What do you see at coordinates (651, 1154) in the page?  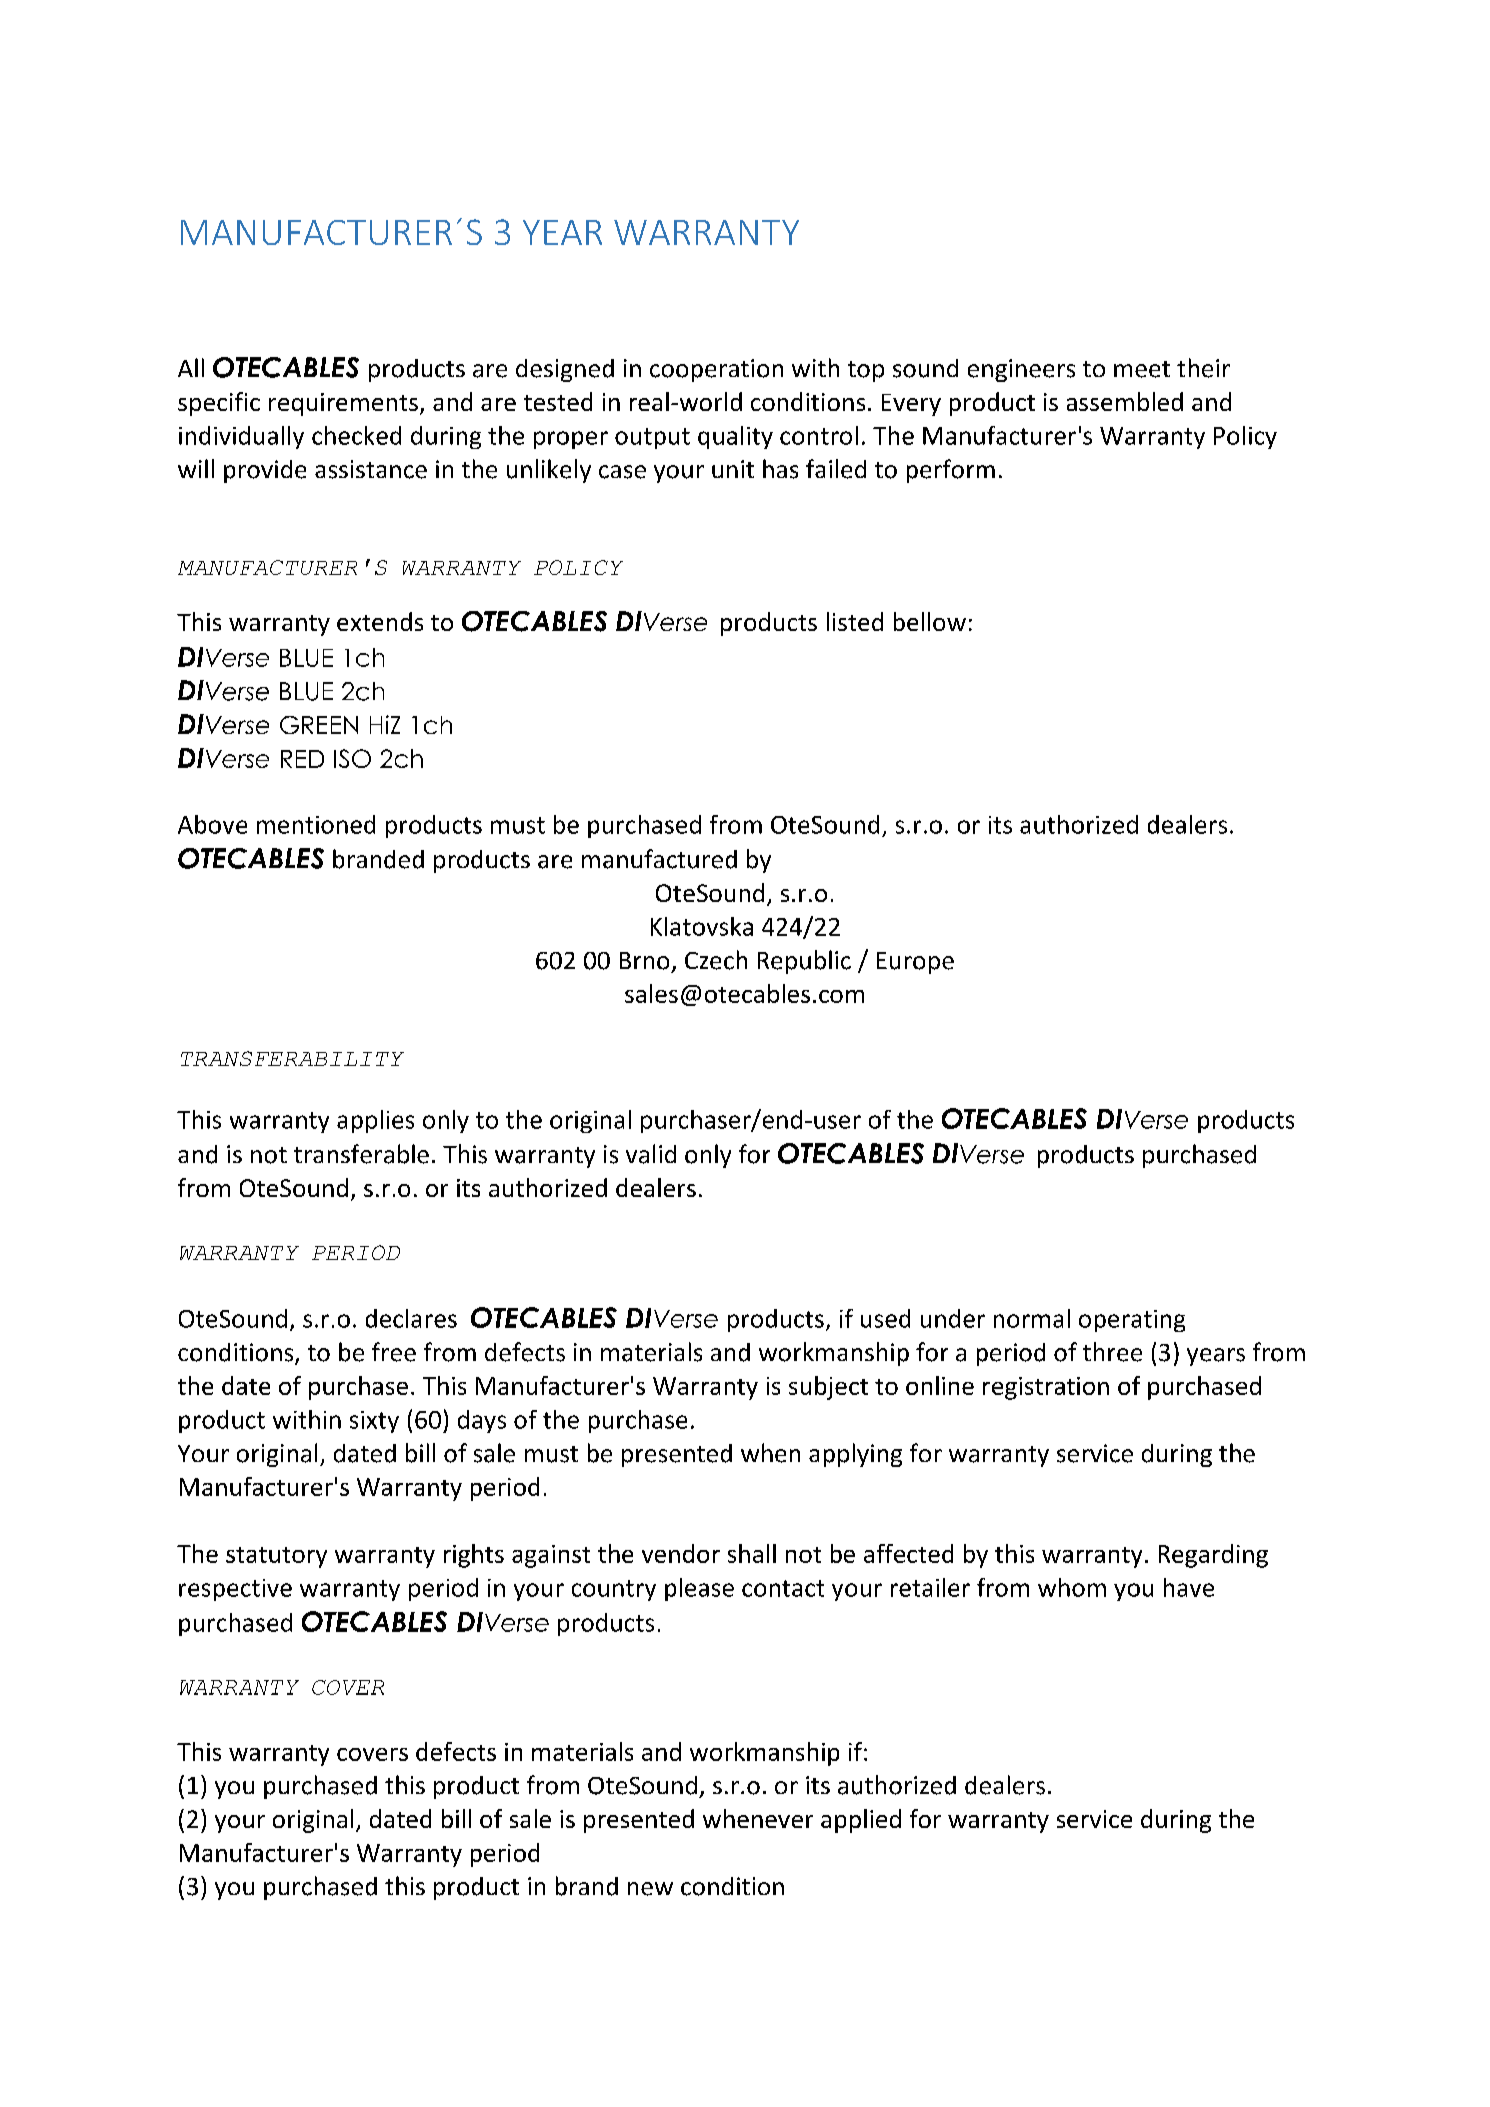 I see `valid` at bounding box center [651, 1154].
